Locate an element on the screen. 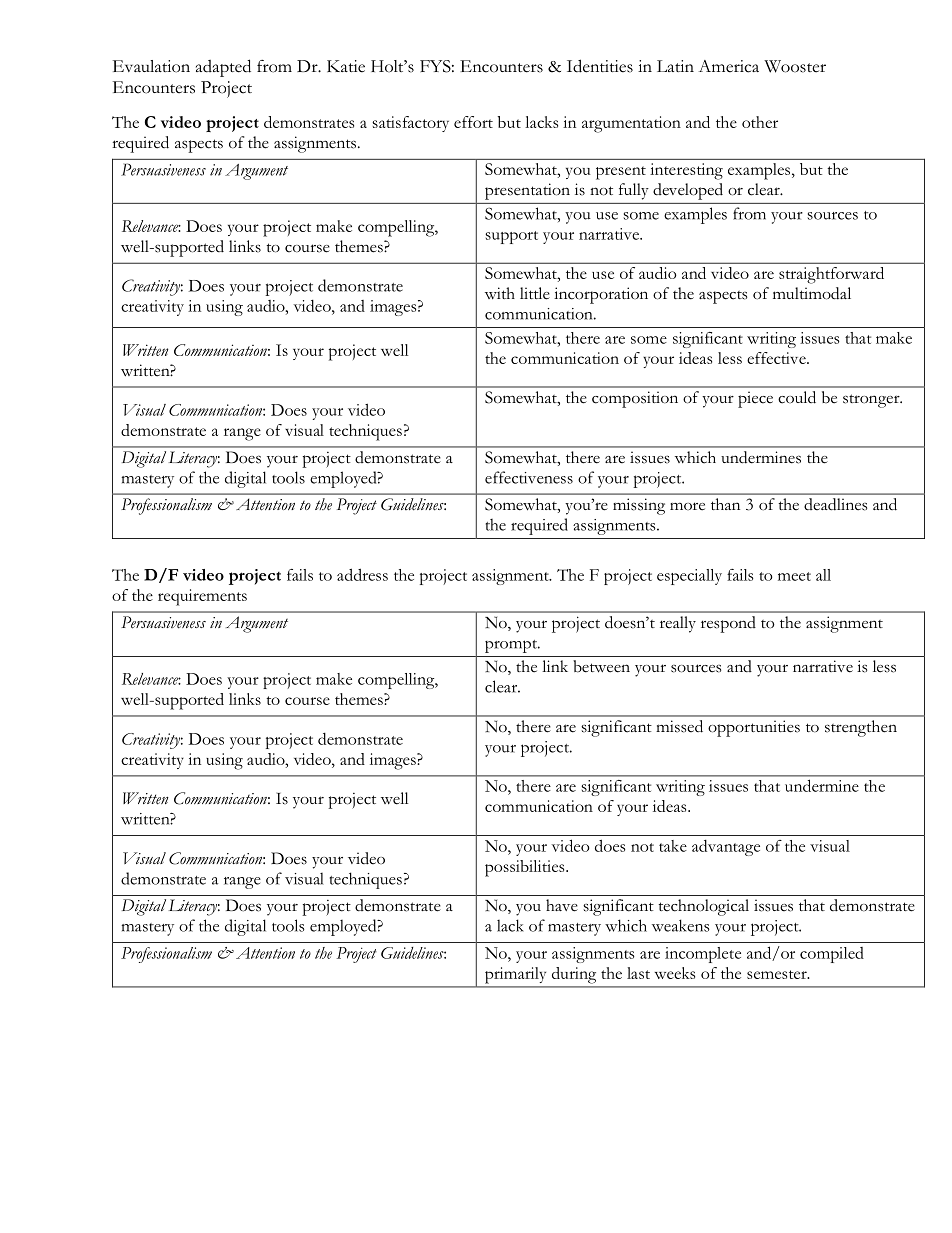  have is located at coordinates (562, 905).
